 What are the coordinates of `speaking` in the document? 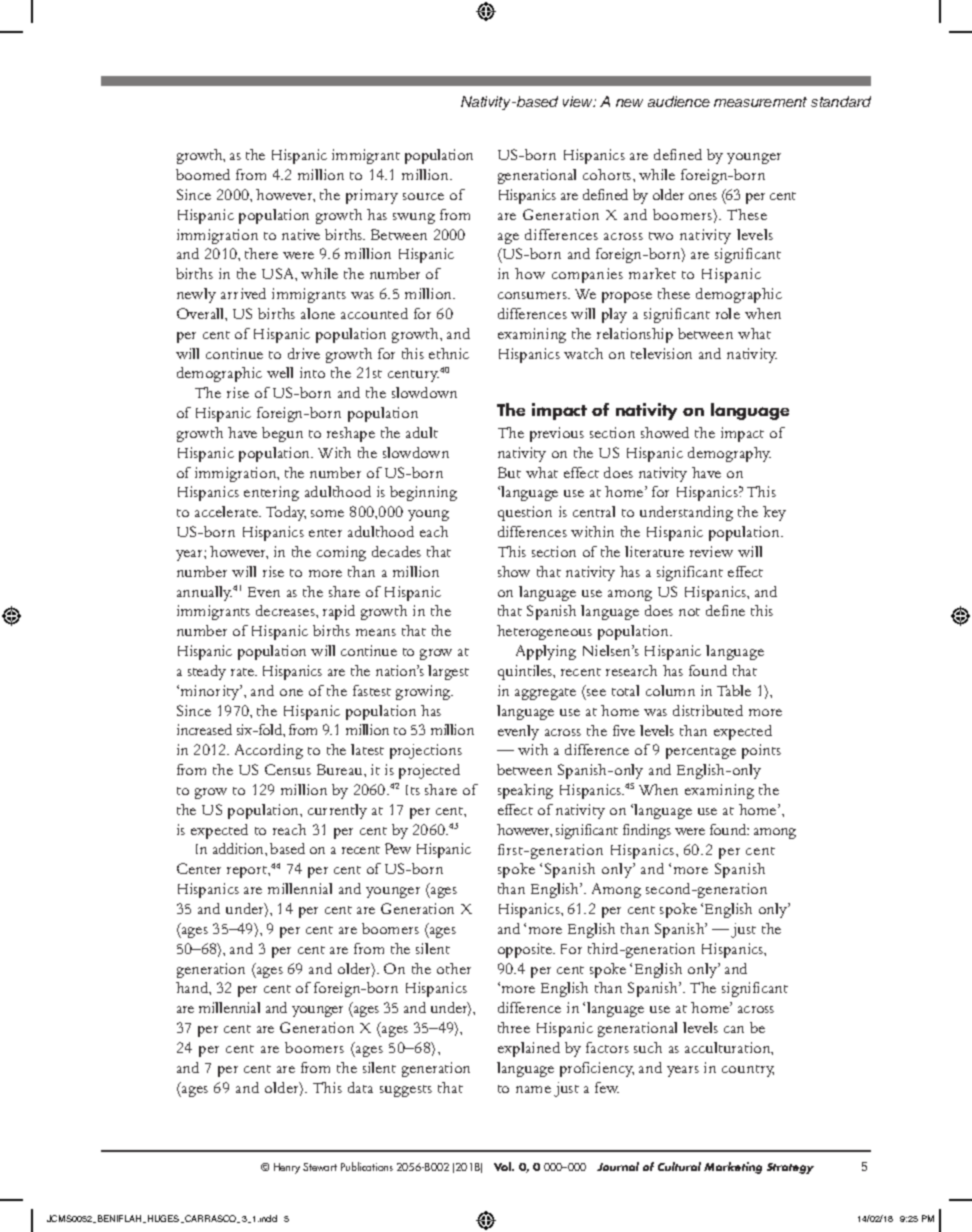 It's located at (525, 791).
